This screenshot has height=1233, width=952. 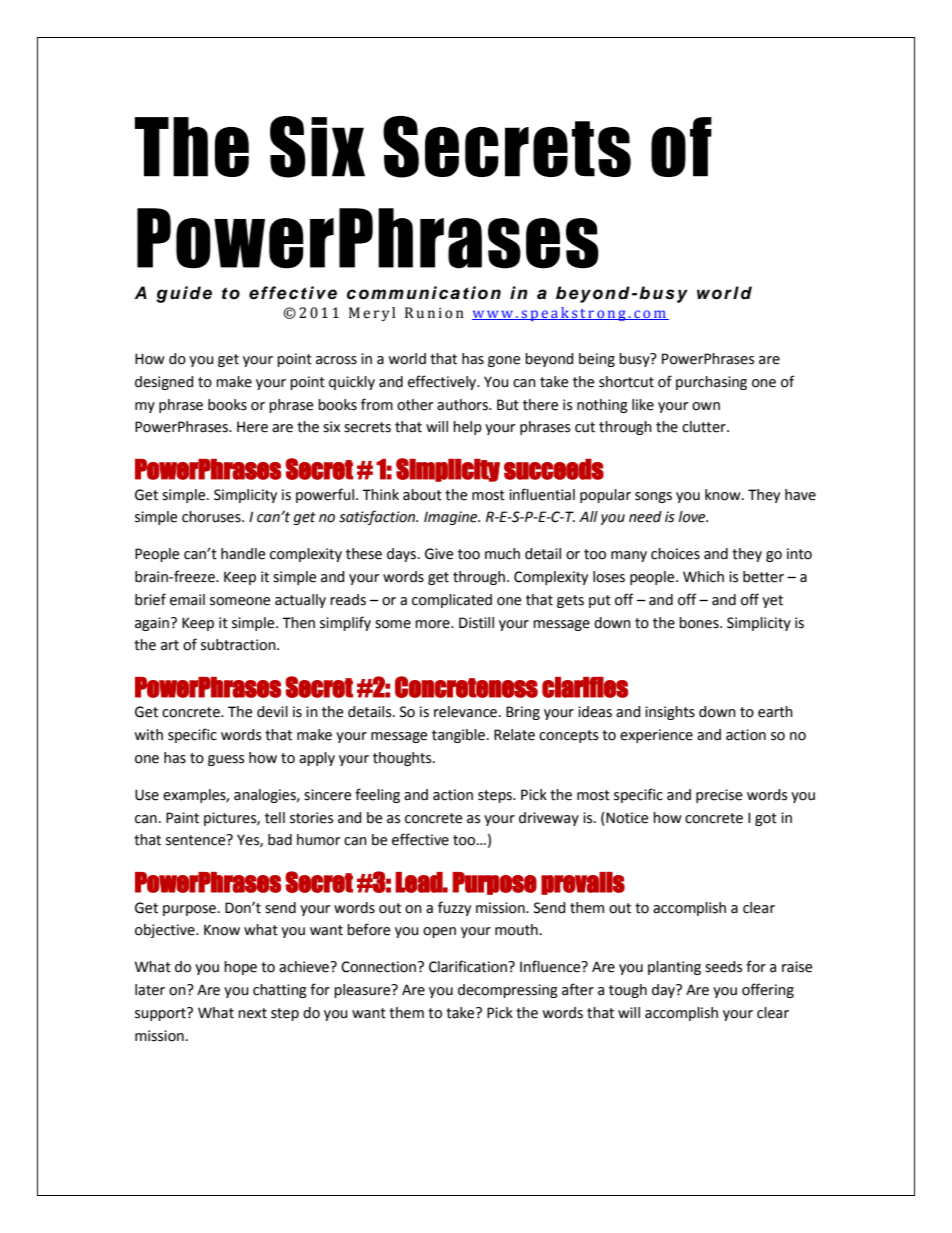 I want to click on Distill, so click(x=476, y=623).
